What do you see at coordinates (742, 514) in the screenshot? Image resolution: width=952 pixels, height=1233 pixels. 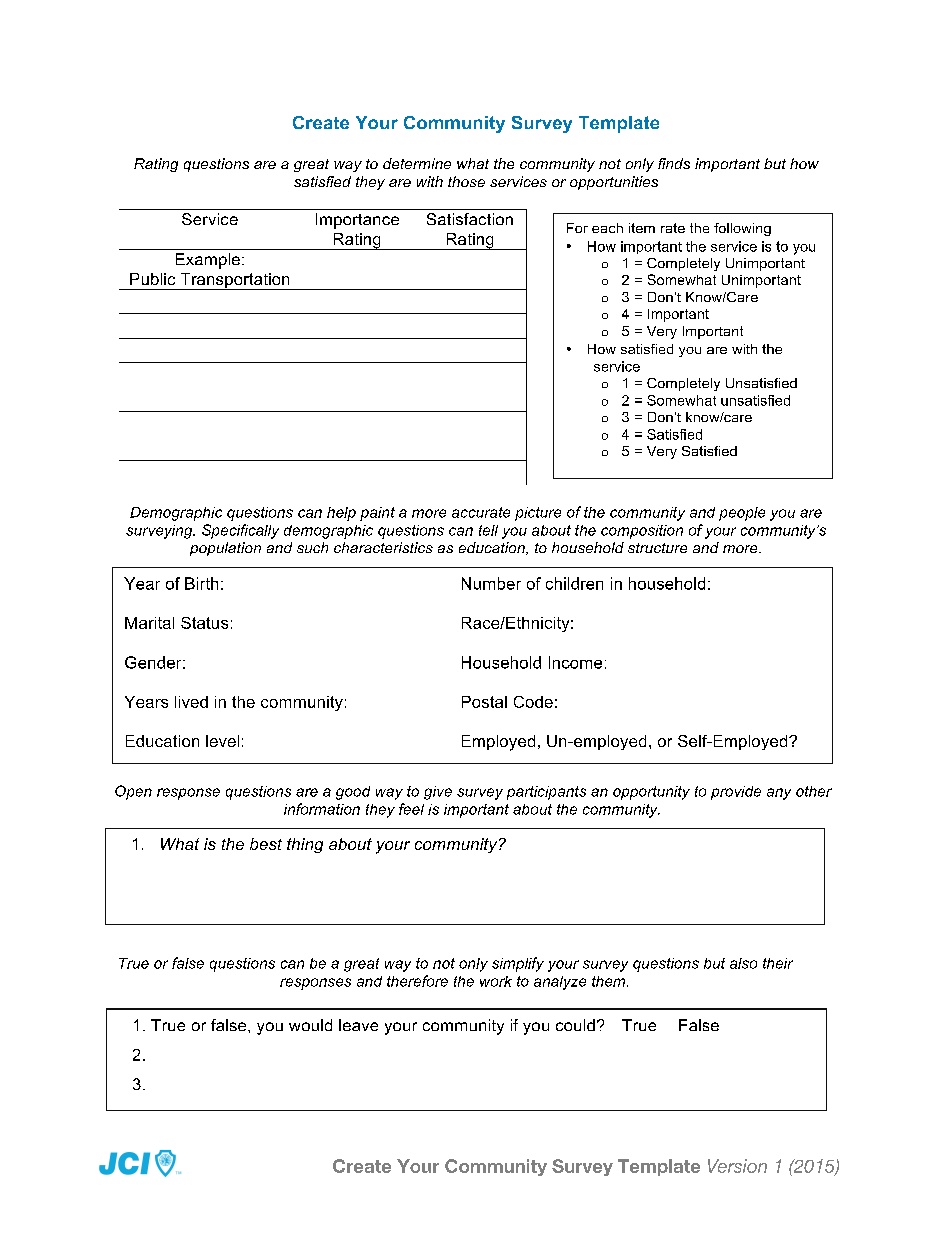 I see `people` at bounding box center [742, 514].
